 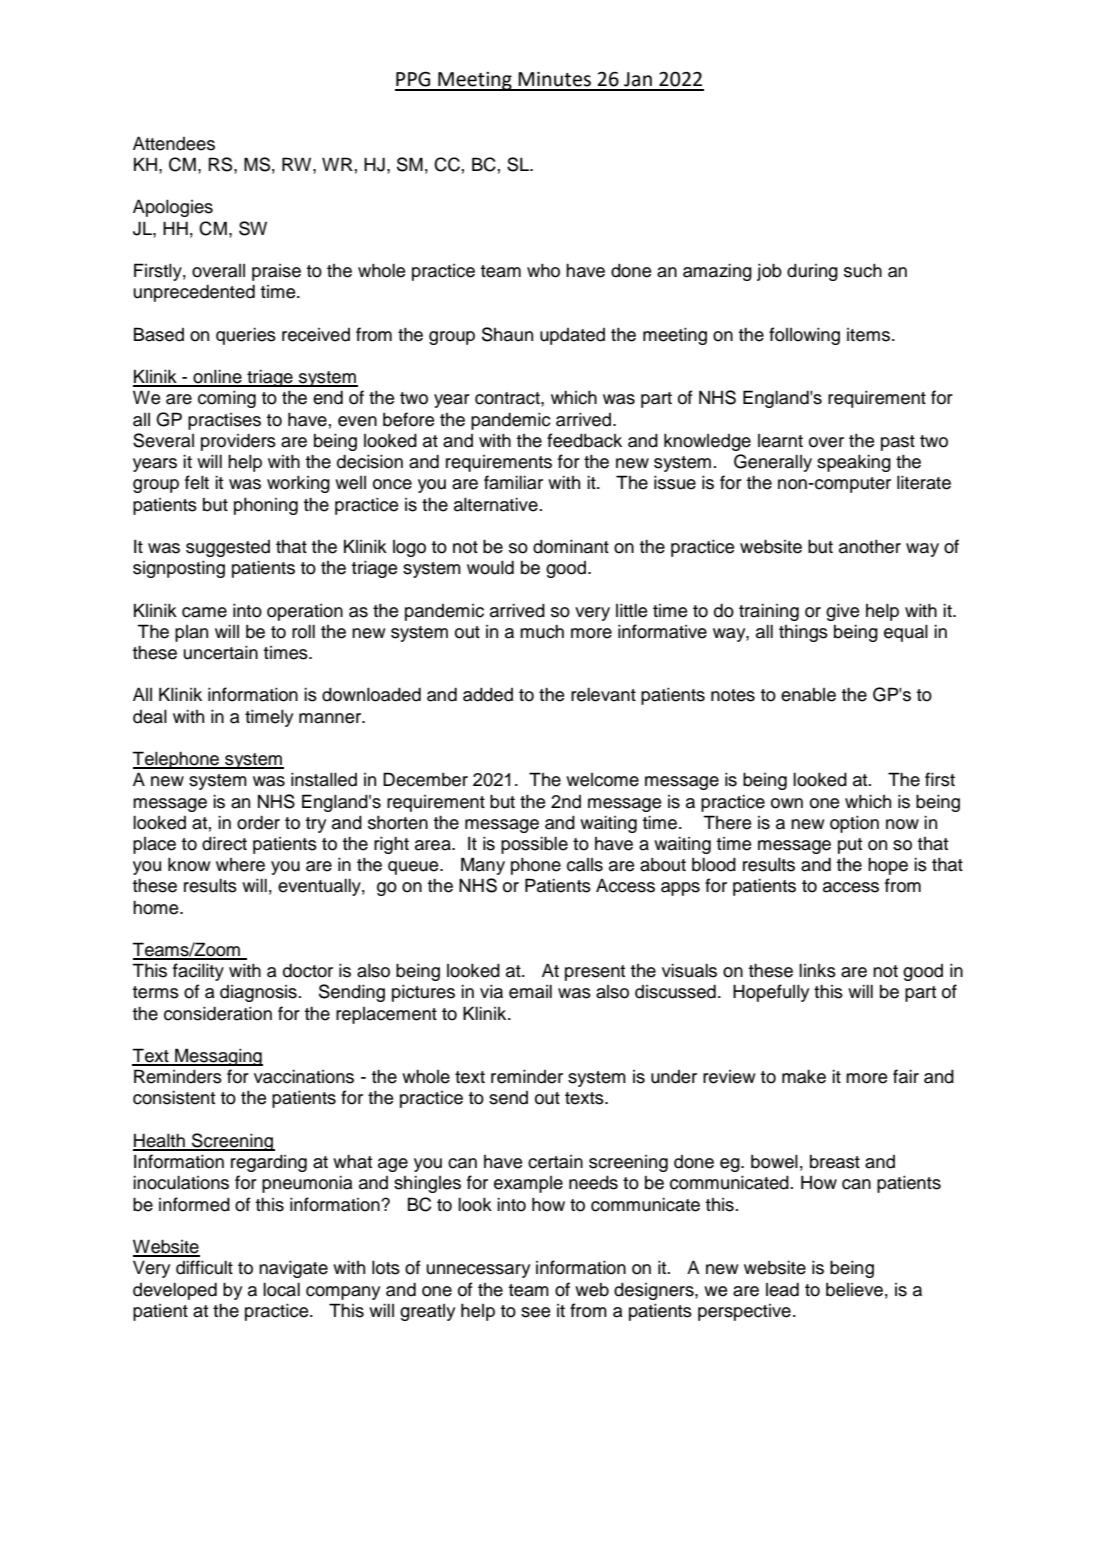 What do you see at coordinates (228, 548) in the page?
I see `suggested` at bounding box center [228, 548].
